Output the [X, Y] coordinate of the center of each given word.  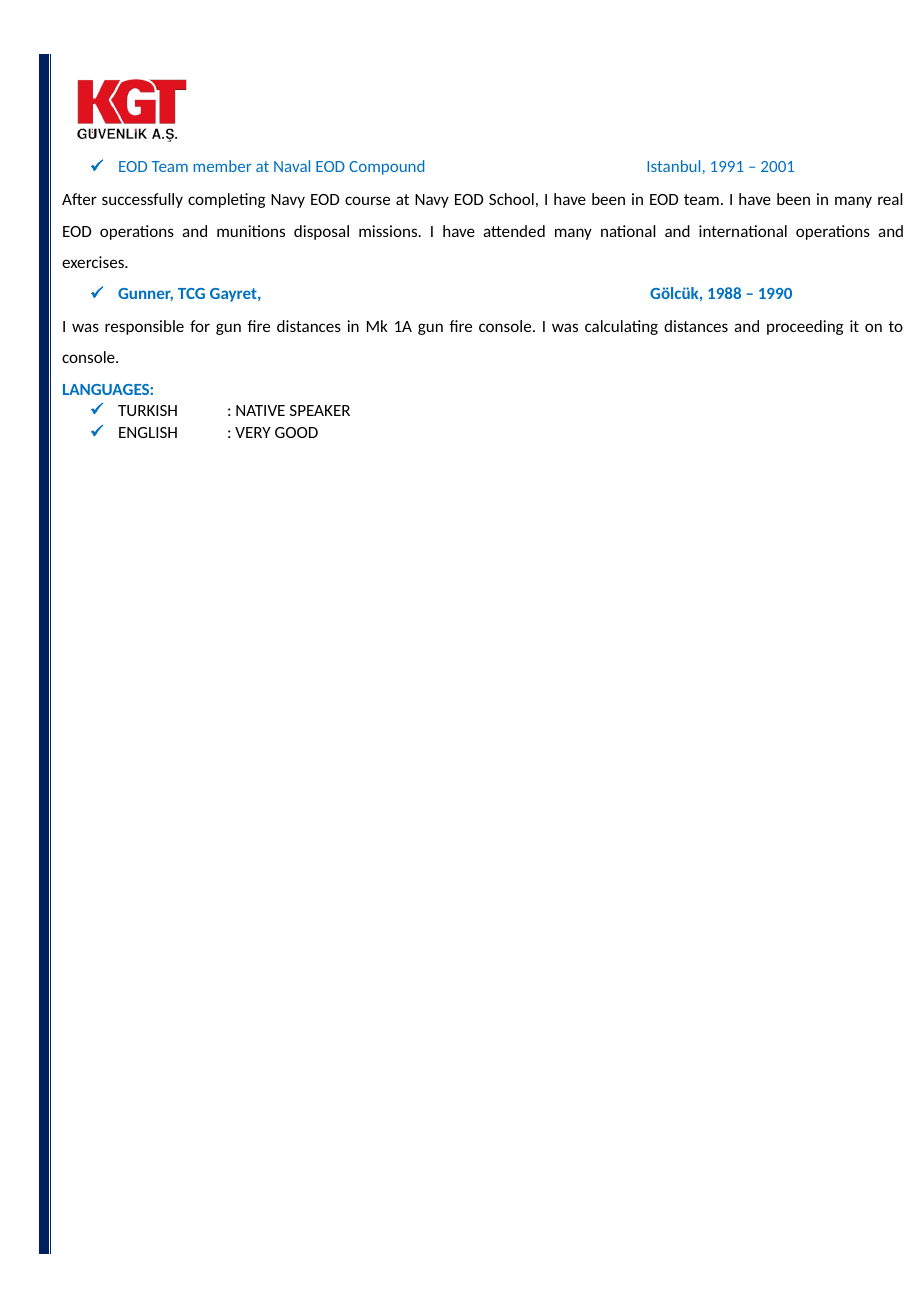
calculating [621, 327]
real [890, 199]
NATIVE [260, 410]
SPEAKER [320, 410]
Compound [386, 167]
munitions [251, 231]
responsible [144, 327]
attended [514, 231]
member [223, 166]
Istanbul [673, 166]
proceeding [805, 327]
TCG [191, 293]
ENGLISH [148, 432]
